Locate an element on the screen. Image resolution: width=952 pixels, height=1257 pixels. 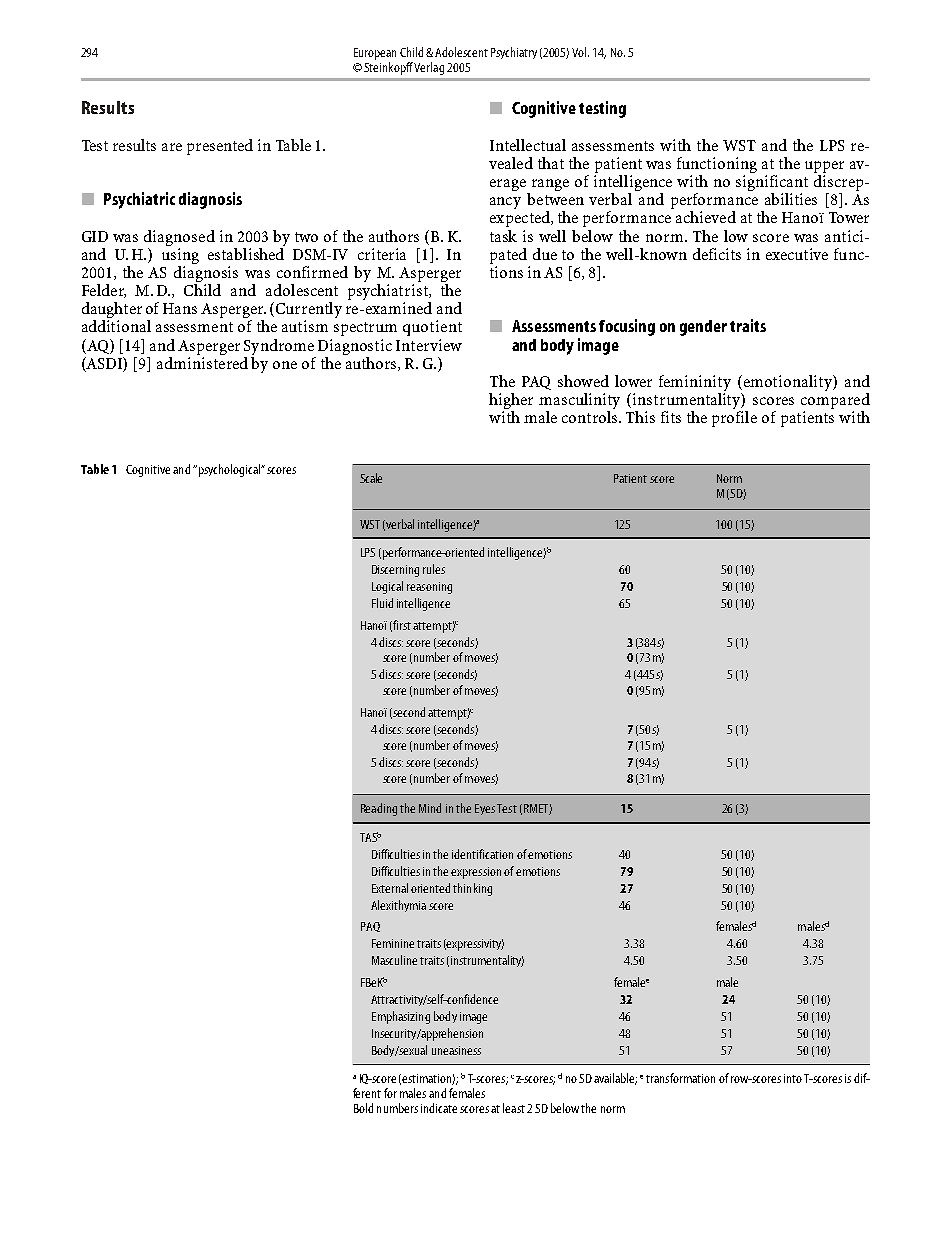
higher is located at coordinates (511, 402).
